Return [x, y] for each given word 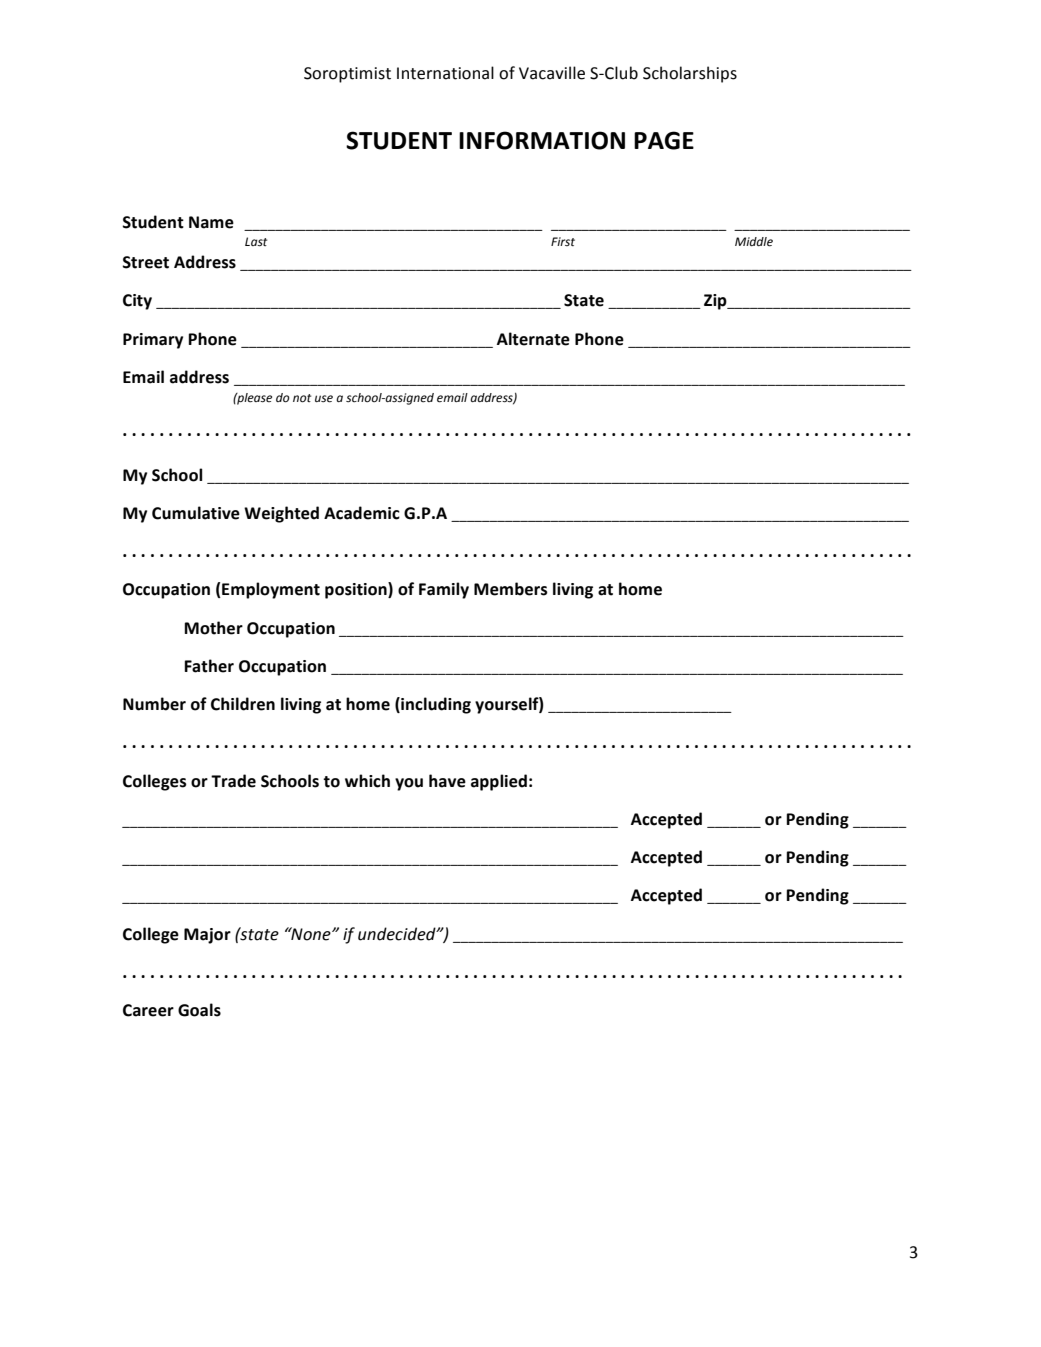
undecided [398, 934]
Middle [754, 242]
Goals [199, 1010]
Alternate [533, 339]
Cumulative [196, 513]
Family [444, 590]
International [445, 73]
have [447, 781]
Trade [233, 781]
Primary [153, 341]
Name [211, 222]
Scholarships [690, 74]
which [367, 781]
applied [499, 782]
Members [511, 589]
